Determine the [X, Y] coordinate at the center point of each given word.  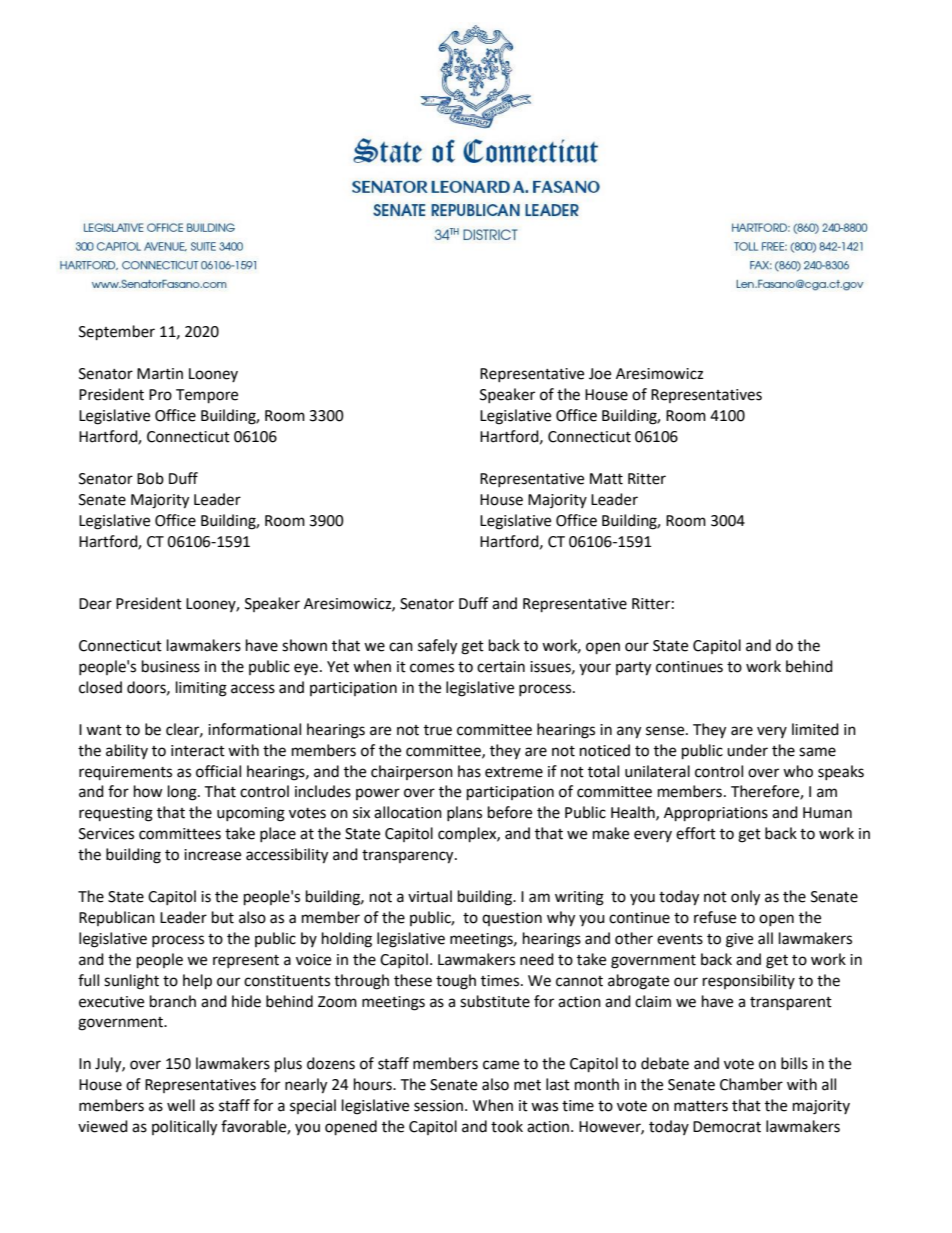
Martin [160, 374]
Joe [600, 374]
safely [437, 647]
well [181, 1105]
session [440, 1106]
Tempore [207, 396]
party [633, 669]
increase [212, 855]
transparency [409, 857]
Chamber [751, 1084]
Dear [95, 604]
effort [696, 833]
